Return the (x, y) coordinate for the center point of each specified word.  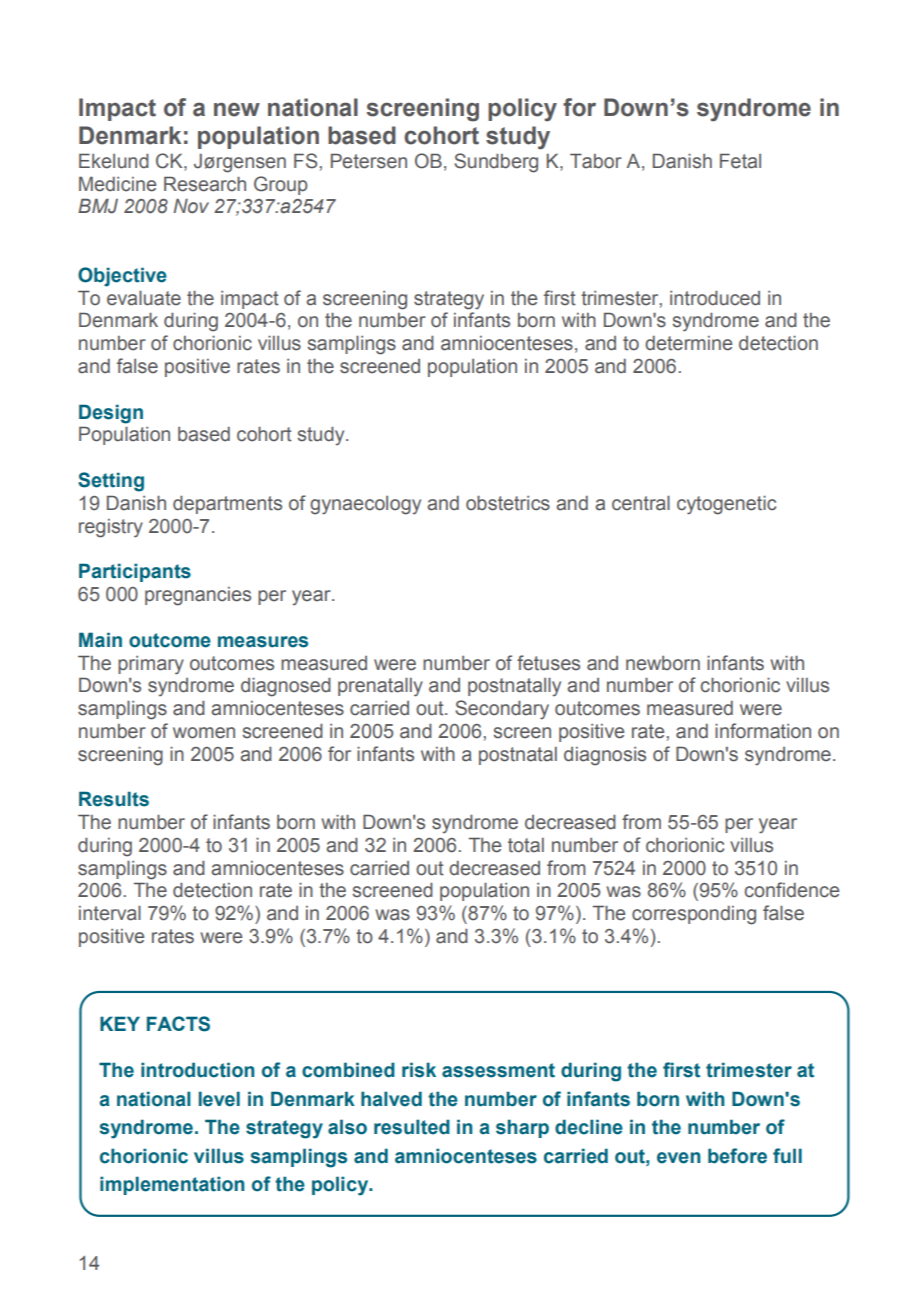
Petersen (369, 161)
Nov (191, 206)
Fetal (740, 161)
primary (151, 665)
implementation (172, 1185)
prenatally (380, 687)
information (763, 731)
